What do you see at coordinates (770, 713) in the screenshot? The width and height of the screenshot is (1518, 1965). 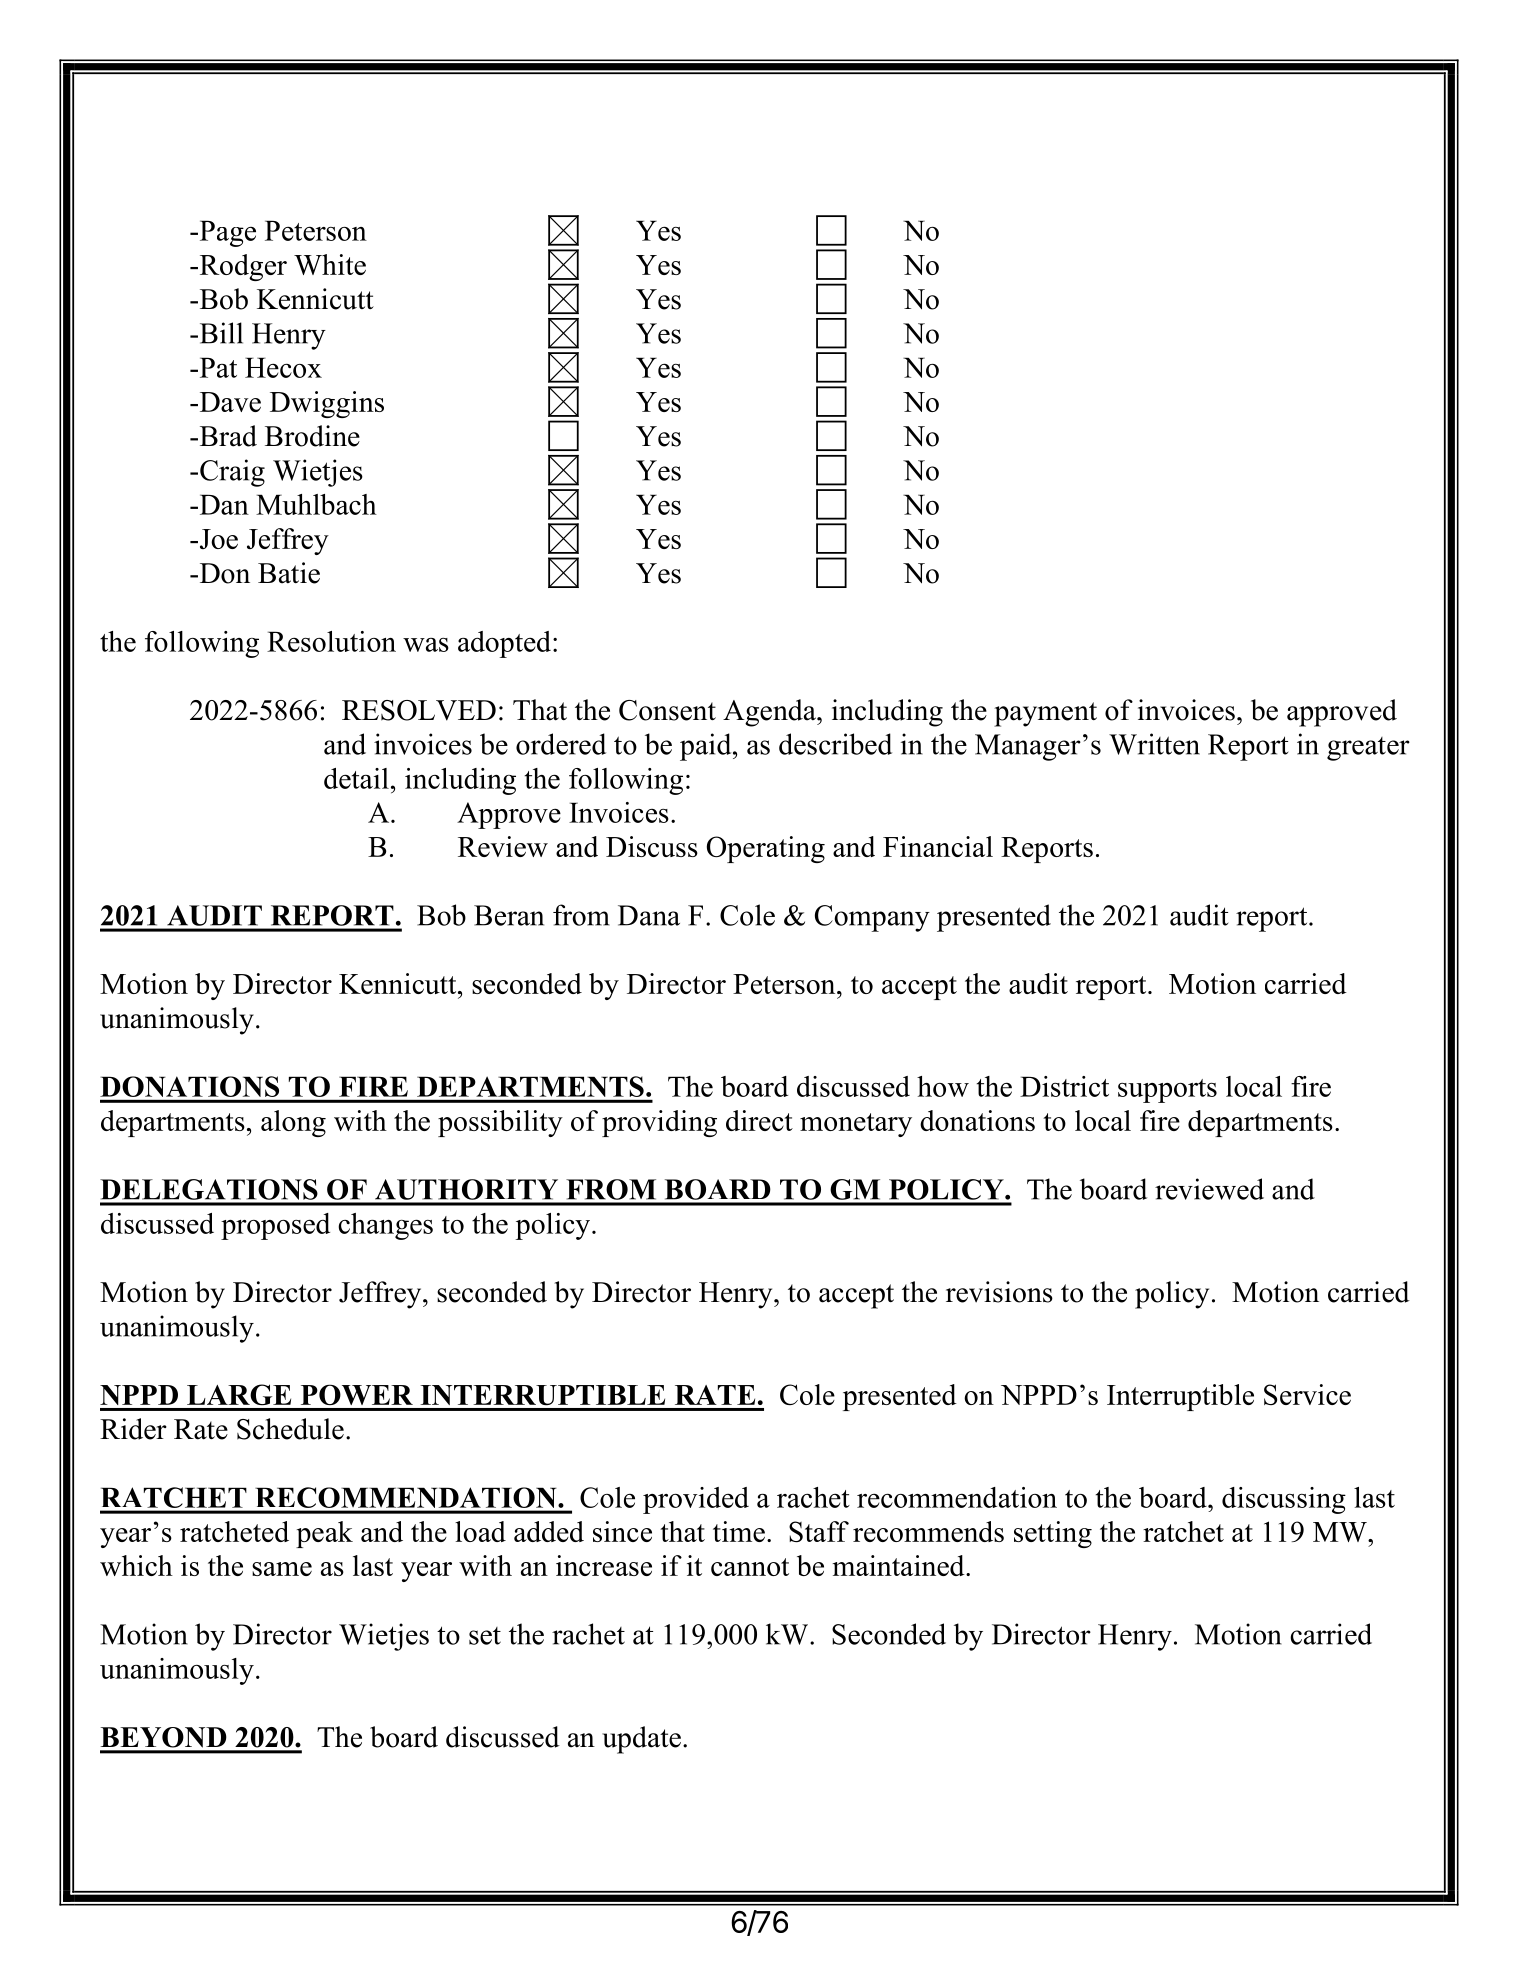 I see `Agenda` at bounding box center [770, 713].
